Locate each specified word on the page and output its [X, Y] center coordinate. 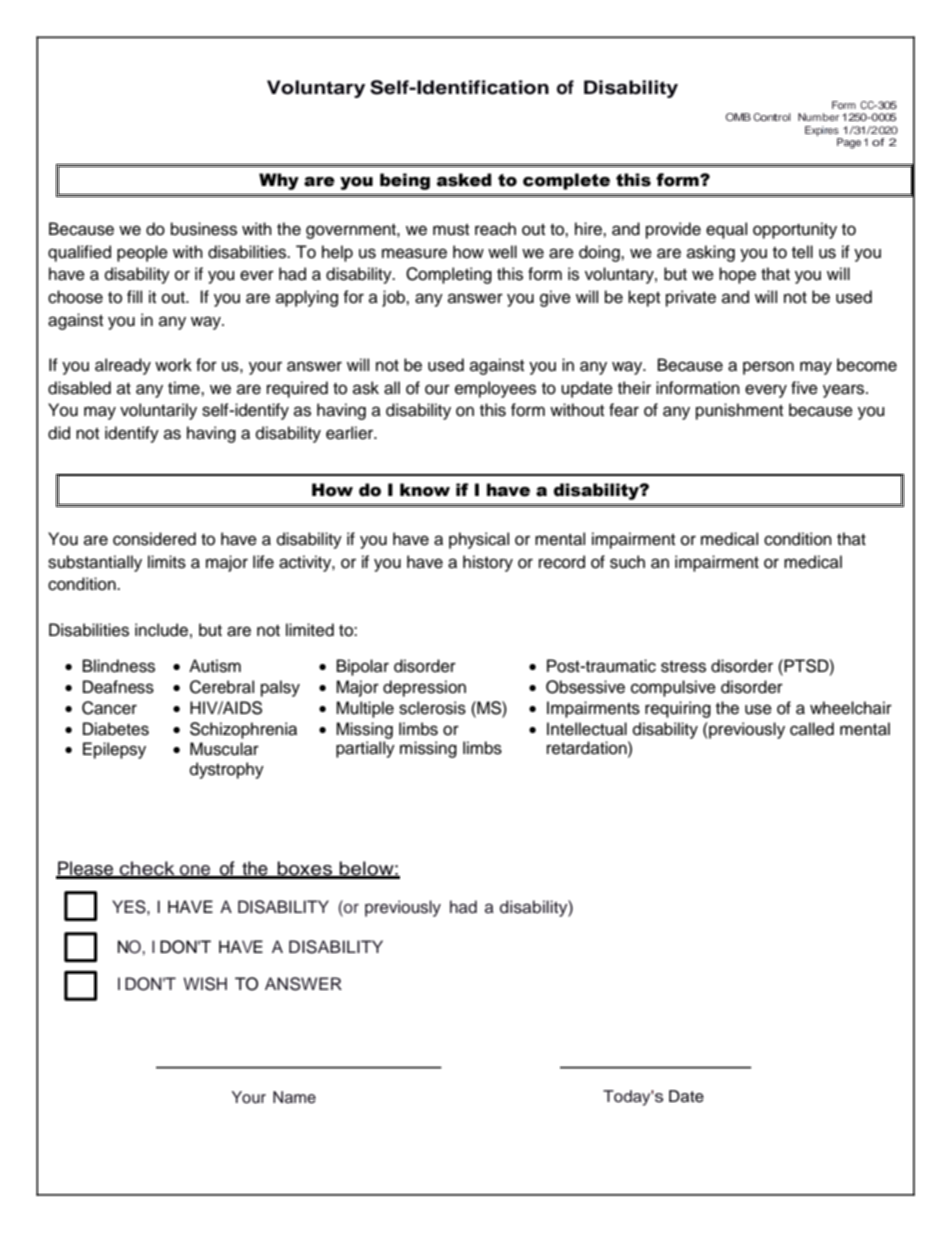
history [488, 563]
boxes [305, 869]
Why [279, 181]
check [147, 869]
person [768, 368]
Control [772, 117]
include [161, 630]
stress [683, 667]
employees [495, 389]
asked [464, 180]
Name [294, 1097]
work [173, 365]
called [812, 729]
